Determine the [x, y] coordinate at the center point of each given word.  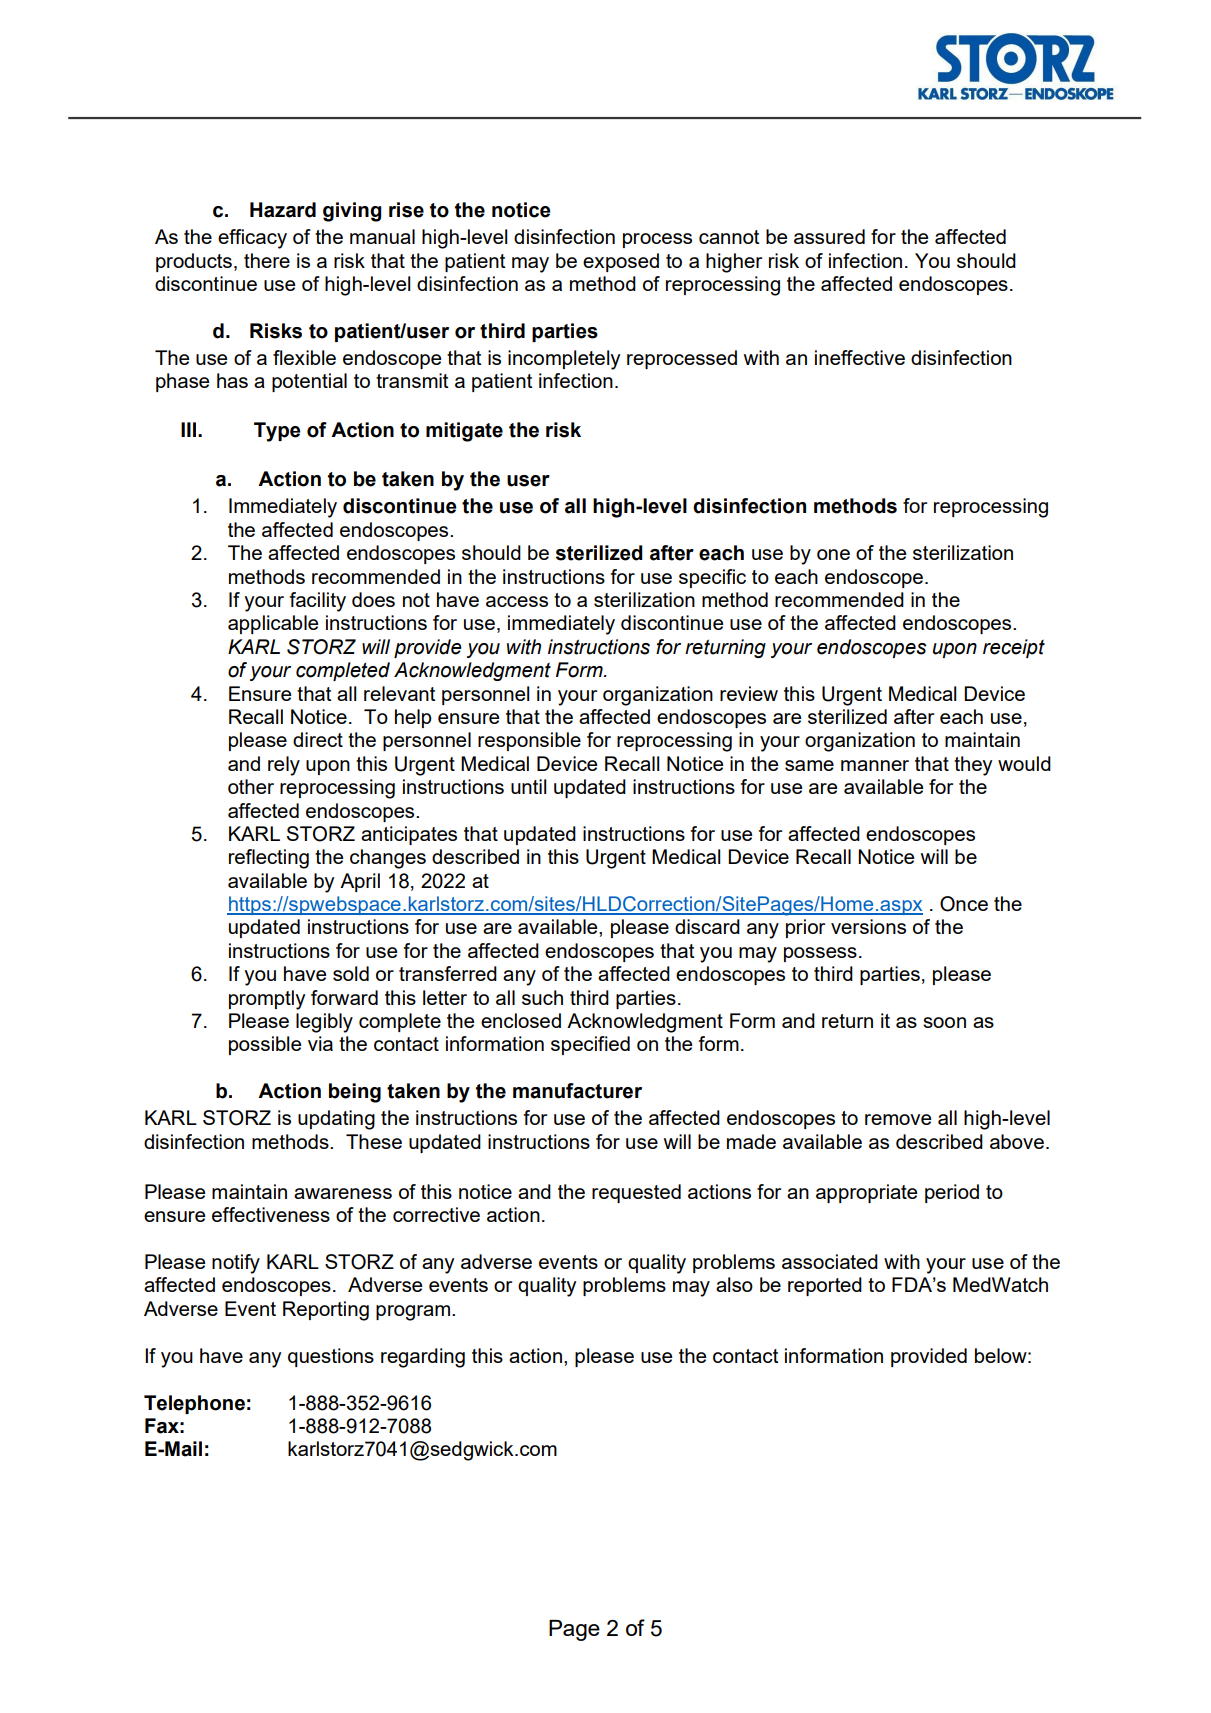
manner [875, 765]
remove [898, 1119]
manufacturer [577, 1091]
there [267, 260]
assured [829, 236]
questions [331, 1357]
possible [265, 1045]
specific [712, 578]
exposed [621, 262]
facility [318, 602]
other [251, 786]
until [529, 786]
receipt [1014, 648]
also [734, 1284]
